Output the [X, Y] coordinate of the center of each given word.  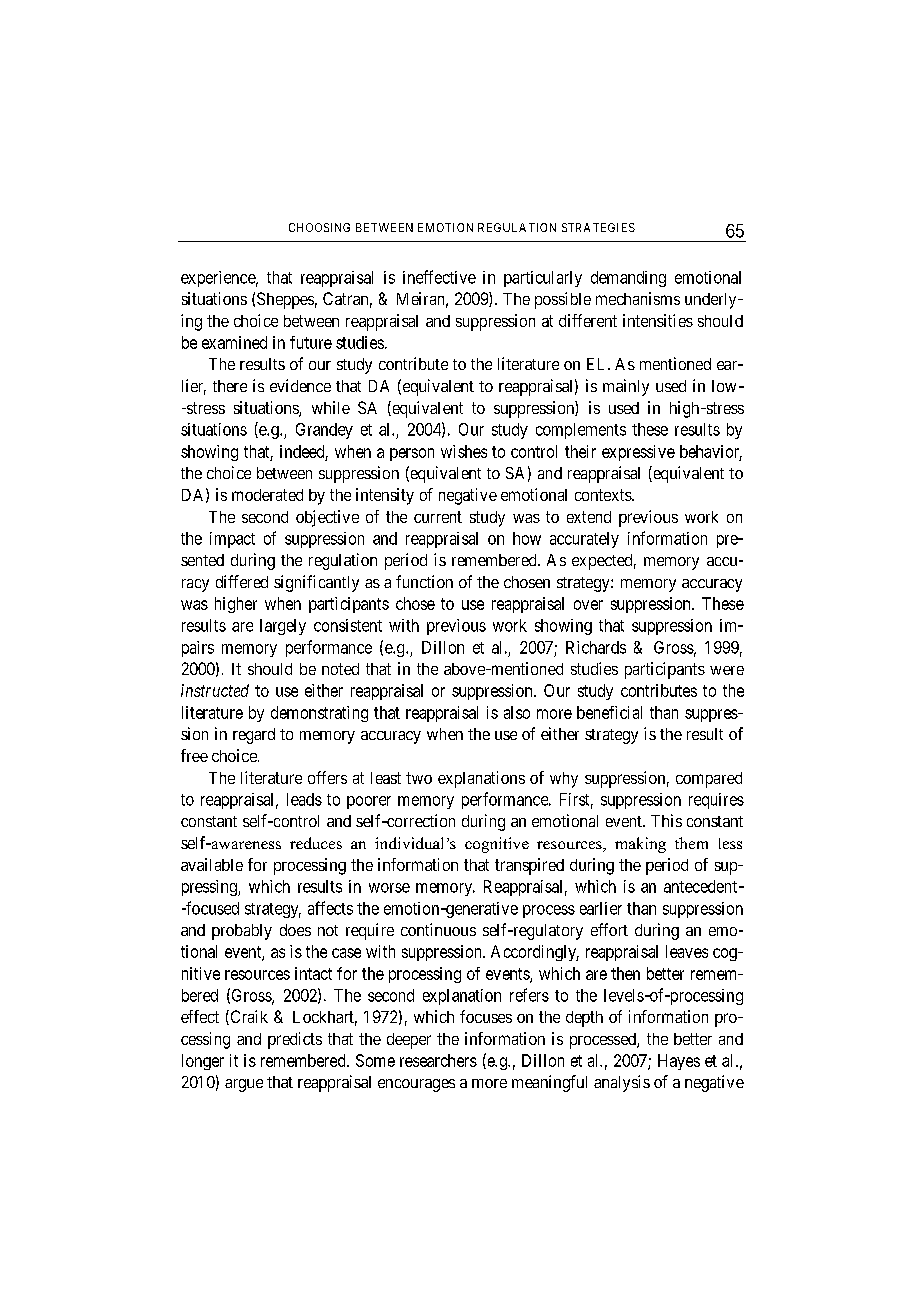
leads [304, 799]
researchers [438, 1060]
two [419, 778]
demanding [628, 279]
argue [244, 1085]
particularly [543, 279]
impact [232, 540]
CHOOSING [319, 227]
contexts [604, 495]
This [666, 820]
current [438, 517]
